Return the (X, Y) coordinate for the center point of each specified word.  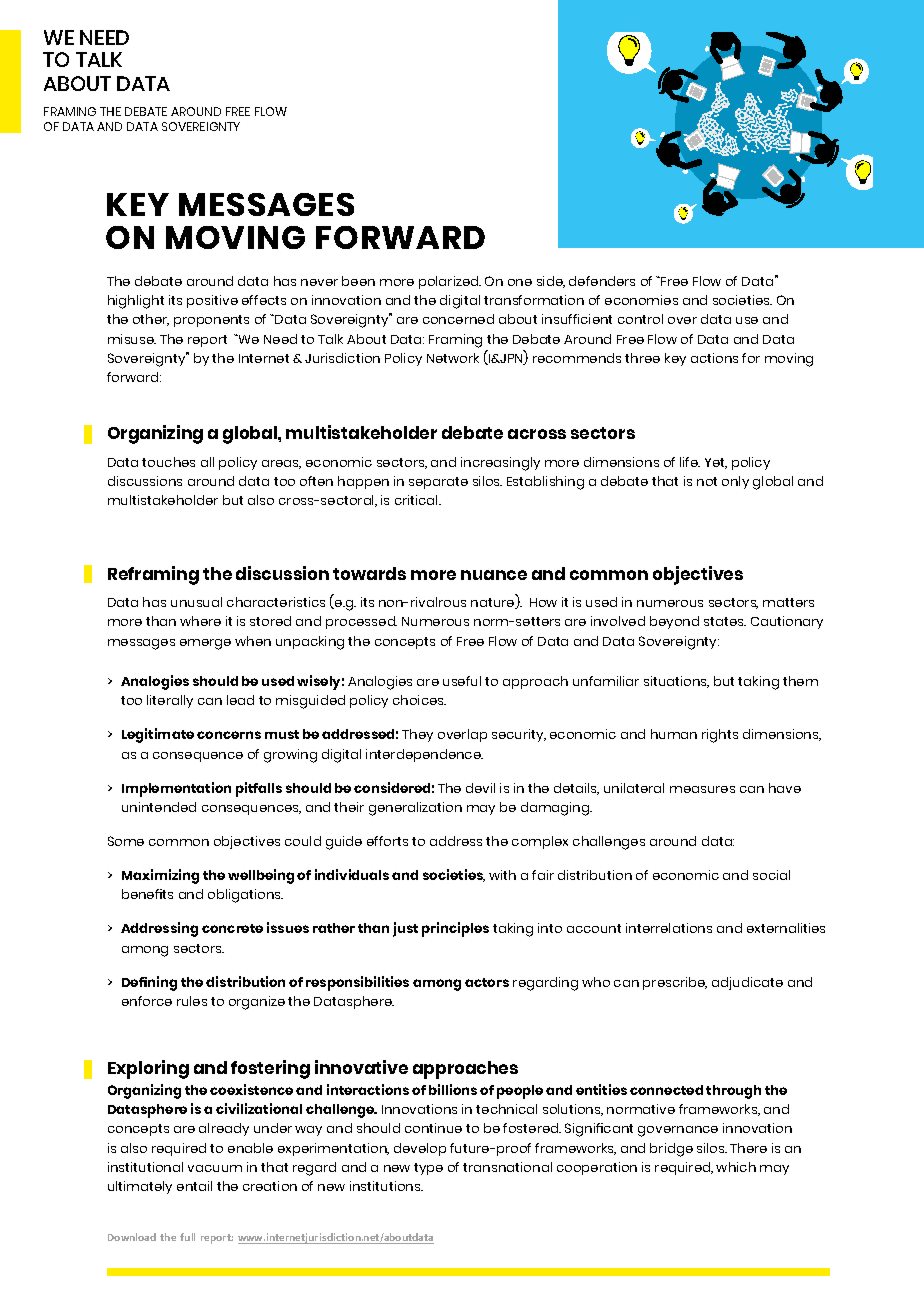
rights (720, 736)
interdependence (424, 755)
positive (212, 301)
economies (641, 300)
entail (194, 1186)
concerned (458, 319)
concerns (229, 735)
